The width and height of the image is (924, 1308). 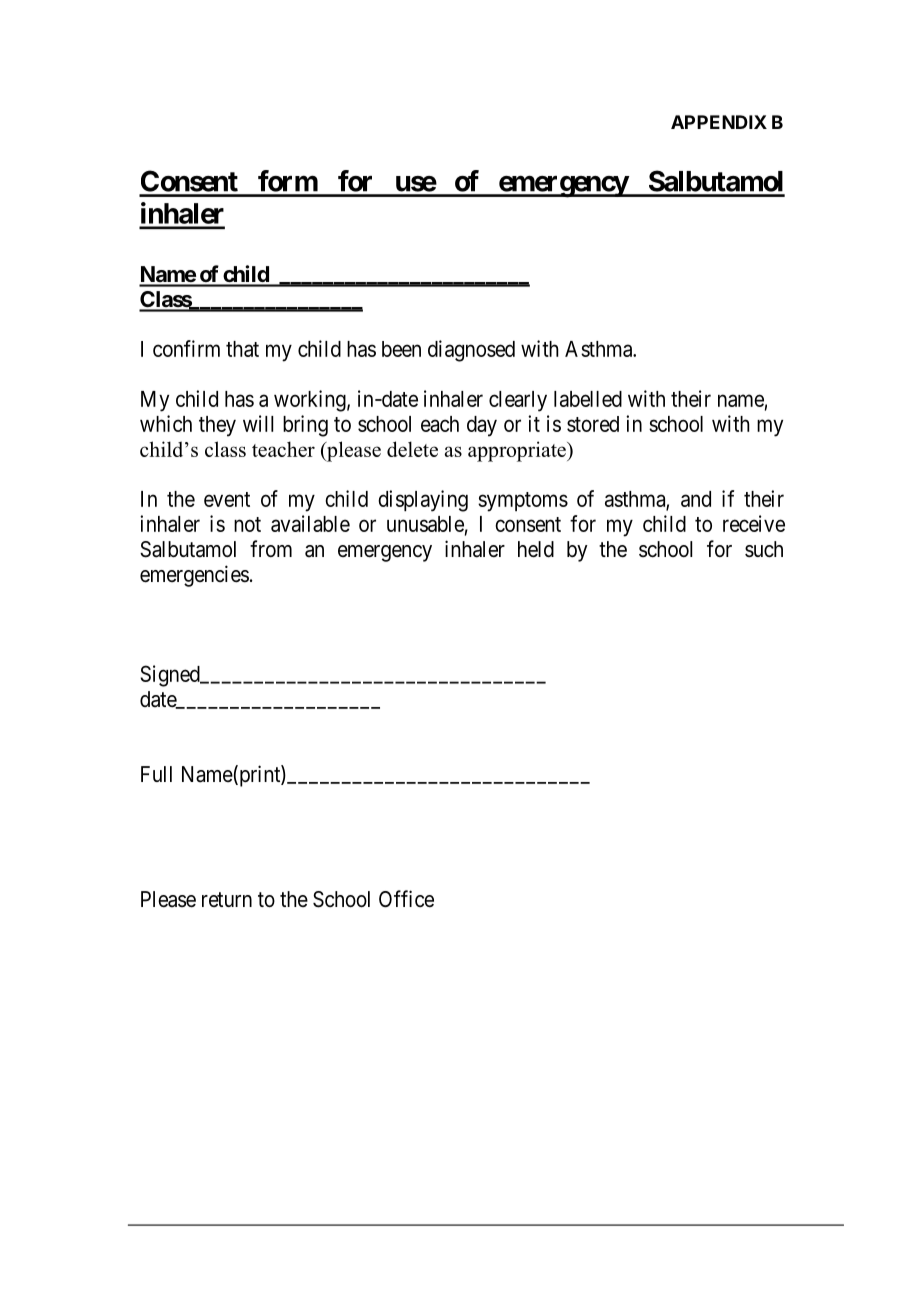 What do you see at coordinates (696, 499) in the image?
I see `and` at bounding box center [696, 499].
